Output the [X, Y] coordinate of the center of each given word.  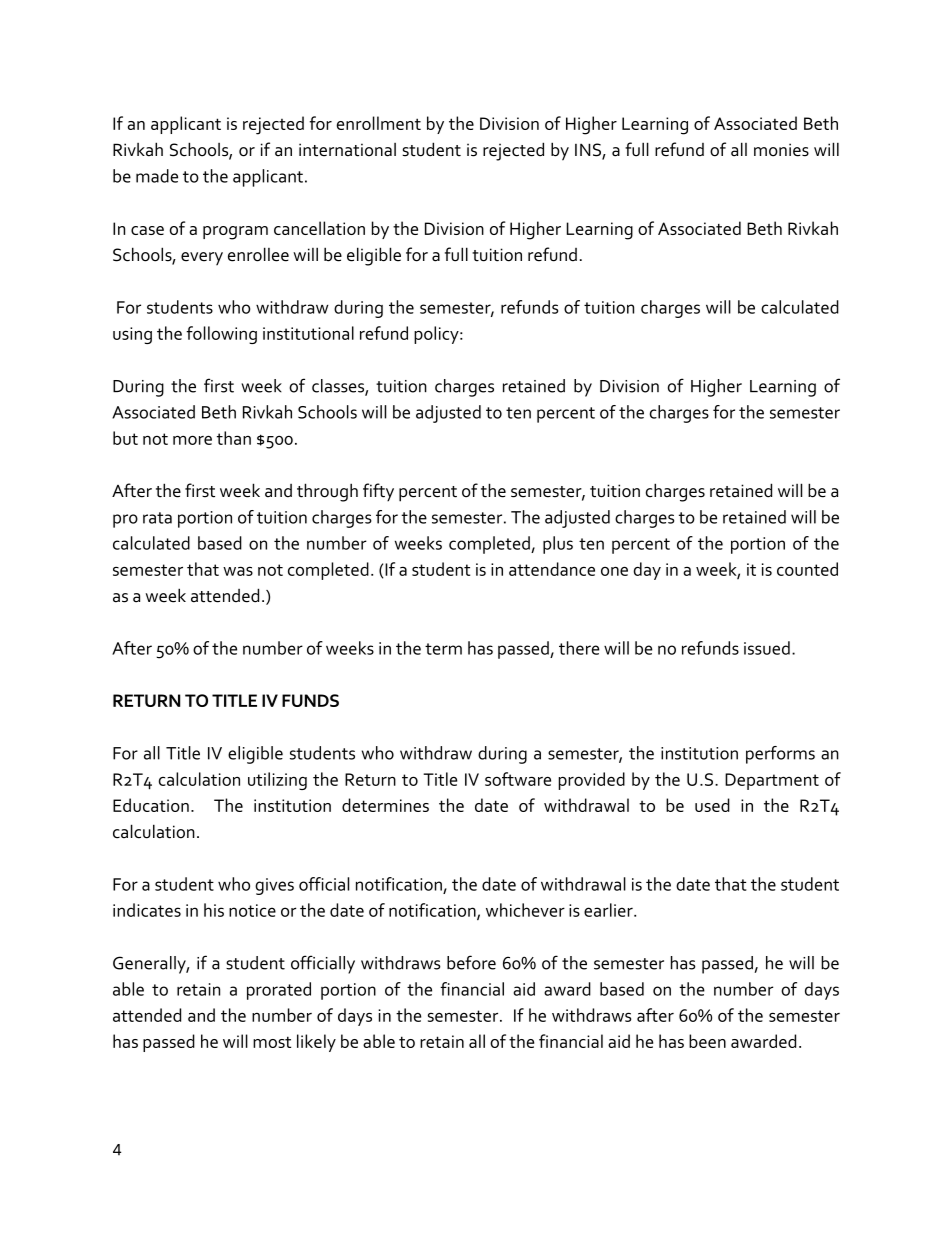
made [157, 176]
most [272, 1042]
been [707, 1041]
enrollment [379, 123]
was [238, 571]
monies [781, 150]
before [471, 962]
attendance [552, 569]
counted [807, 569]
